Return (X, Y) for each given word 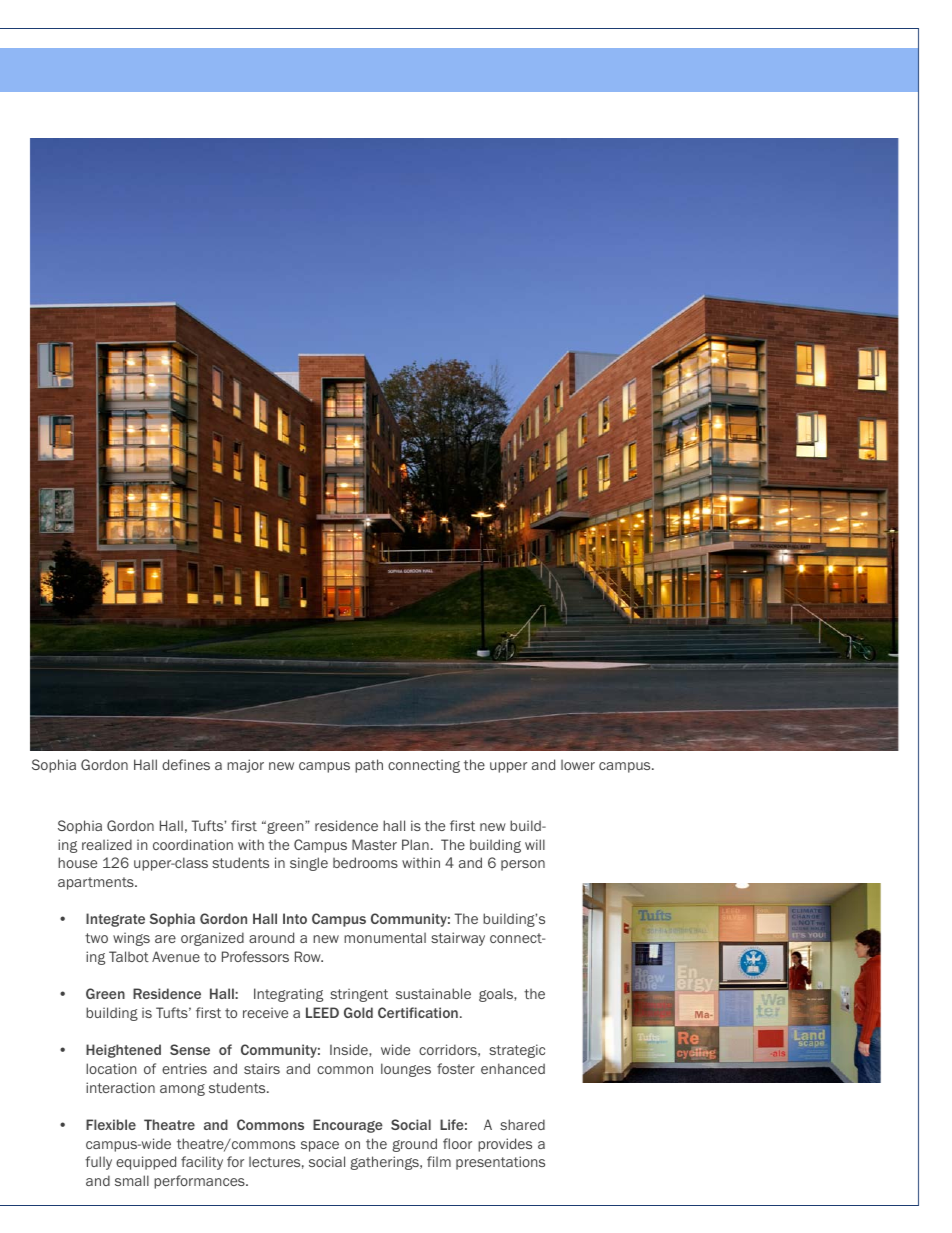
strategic (517, 1051)
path (369, 766)
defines (186, 764)
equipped (146, 1163)
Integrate (115, 920)
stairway (458, 939)
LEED (322, 1012)
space (320, 1146)
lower (578, 765)
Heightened (123, 1051)
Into (295, 918)
